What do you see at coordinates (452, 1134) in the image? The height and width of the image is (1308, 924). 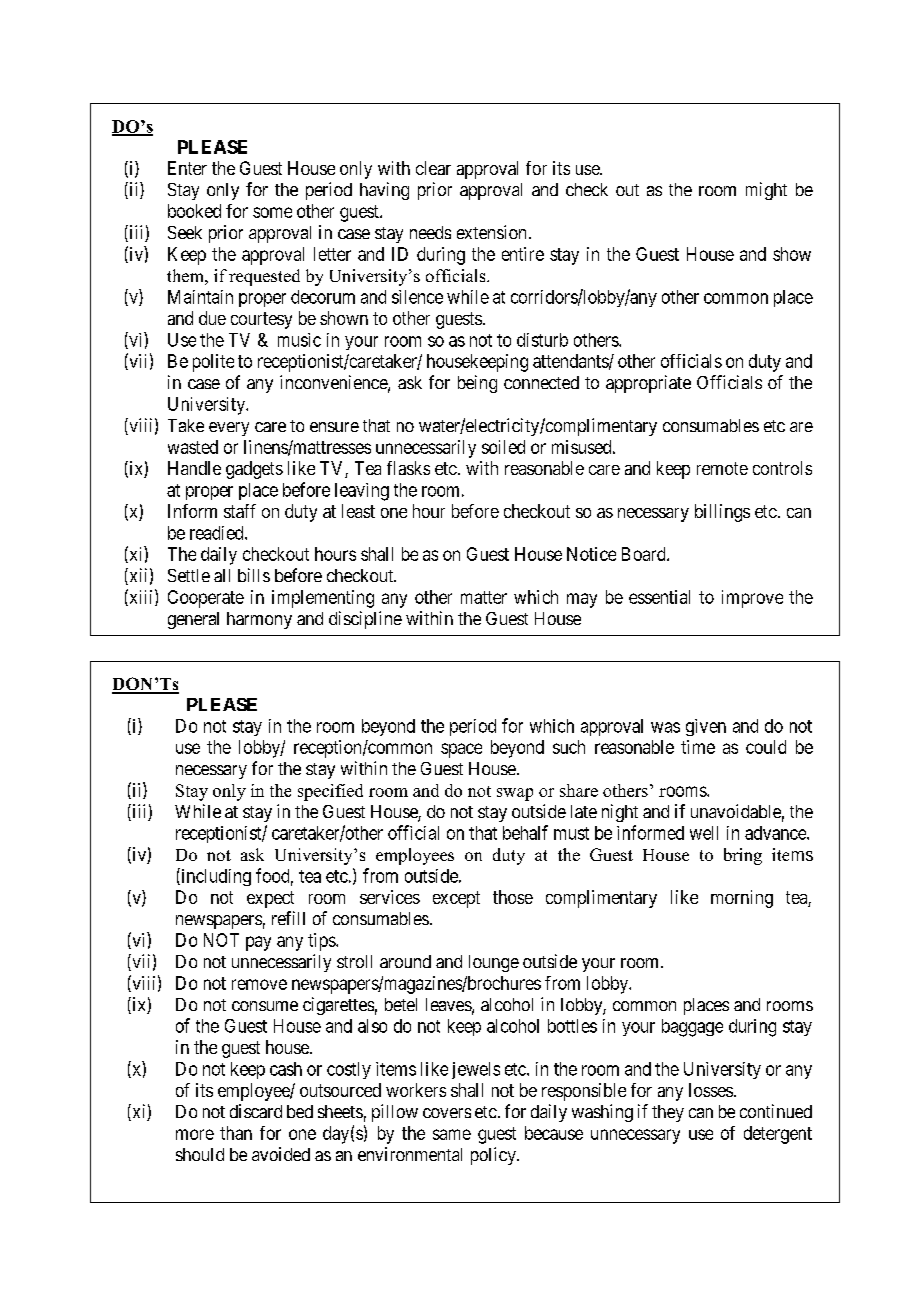 I see `same` at bounding box center [452, 1134].
